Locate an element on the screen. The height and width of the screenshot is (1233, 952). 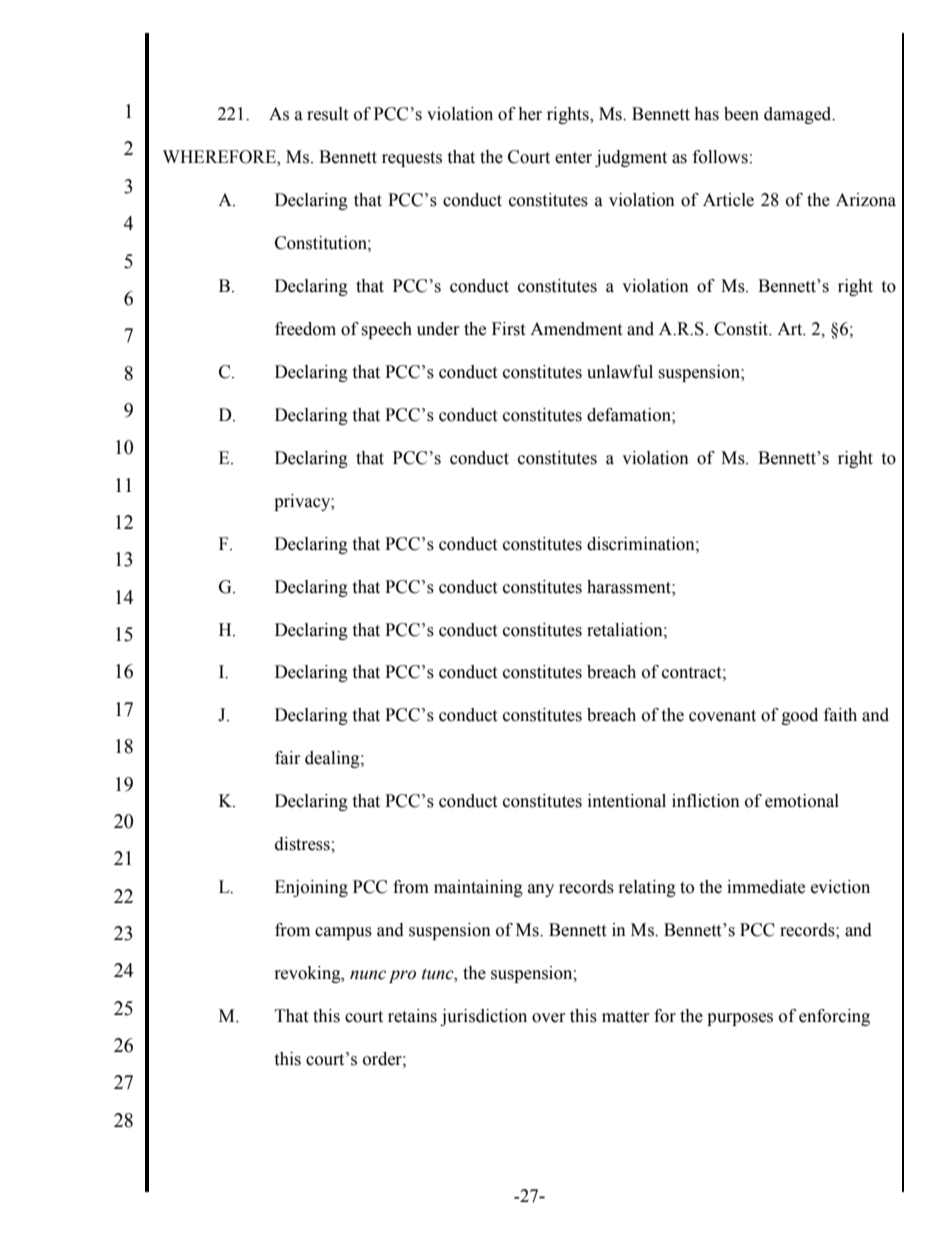
over is located at coordinates (548, 1018).
